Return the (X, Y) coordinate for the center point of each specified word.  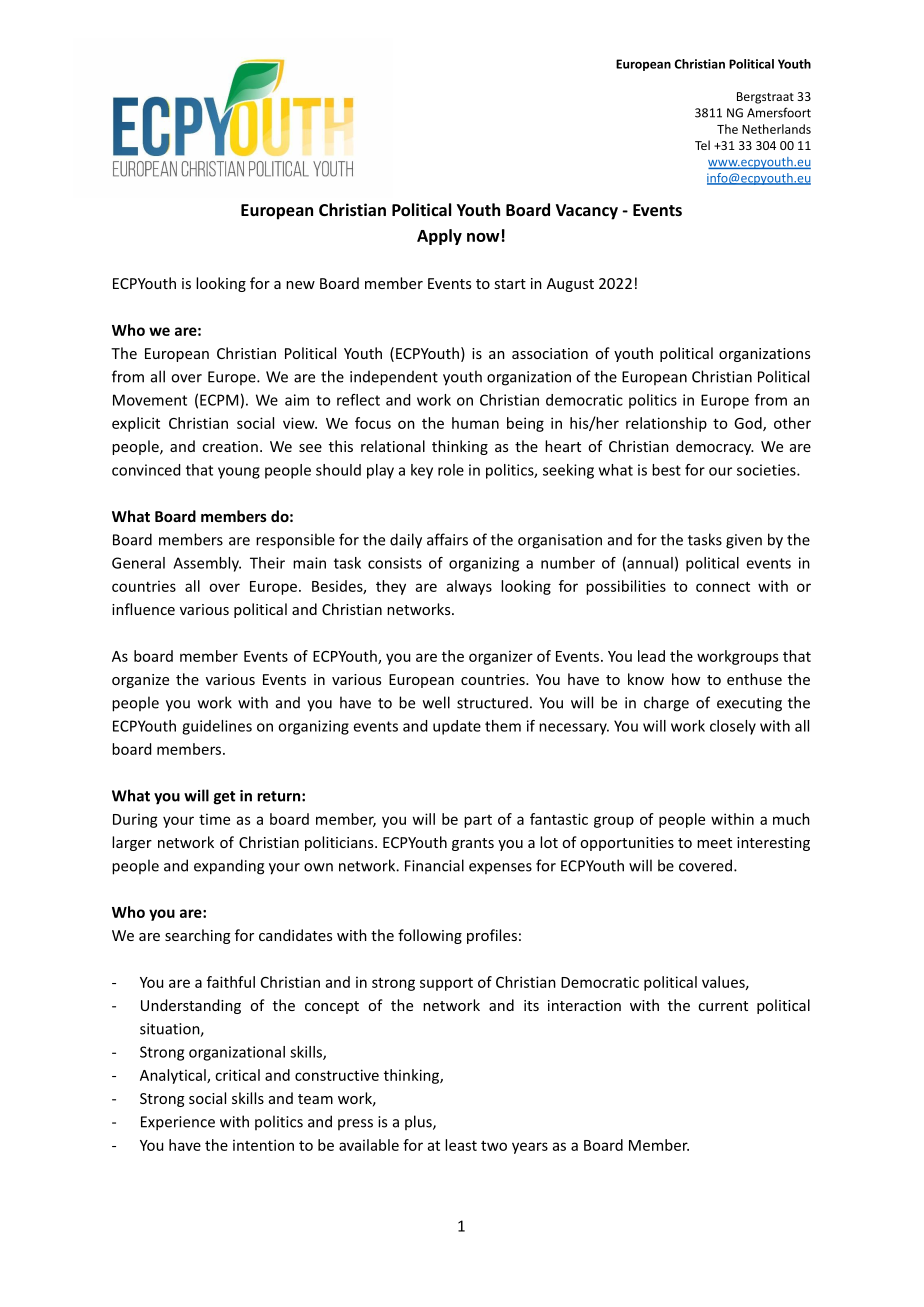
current (723, 1006)
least (461, 1145)
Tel (702, 145)
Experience (178, 1123)
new (300, 285)
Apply (439, 237)
